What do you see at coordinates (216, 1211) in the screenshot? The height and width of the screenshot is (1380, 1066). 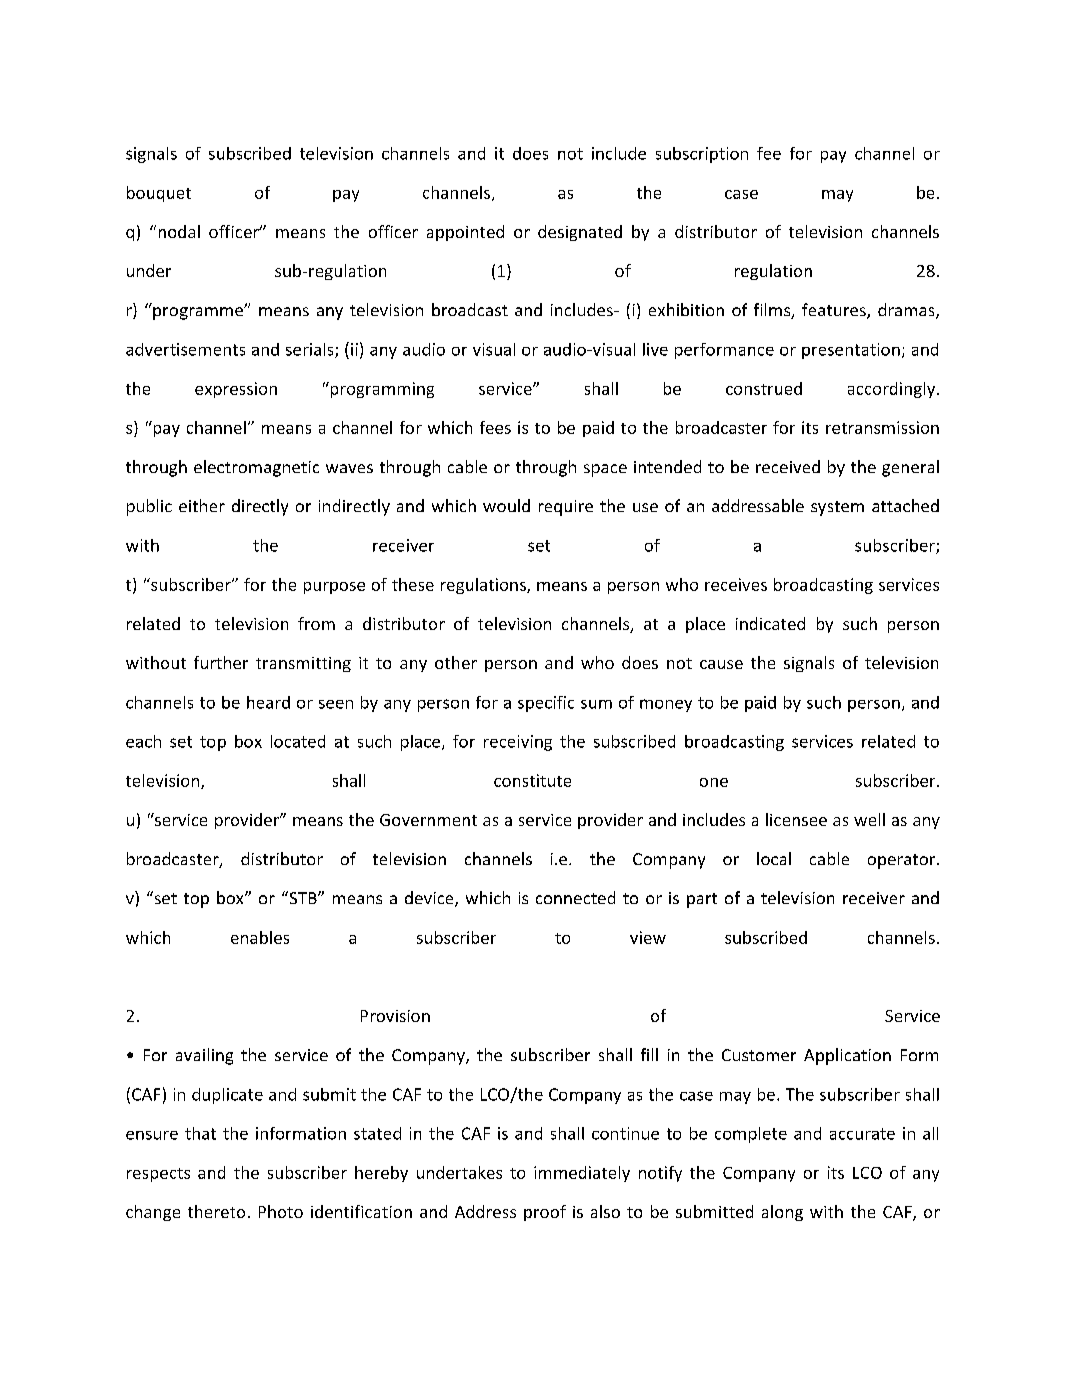 I see `thereto` at bounding box center [216, 1211].
